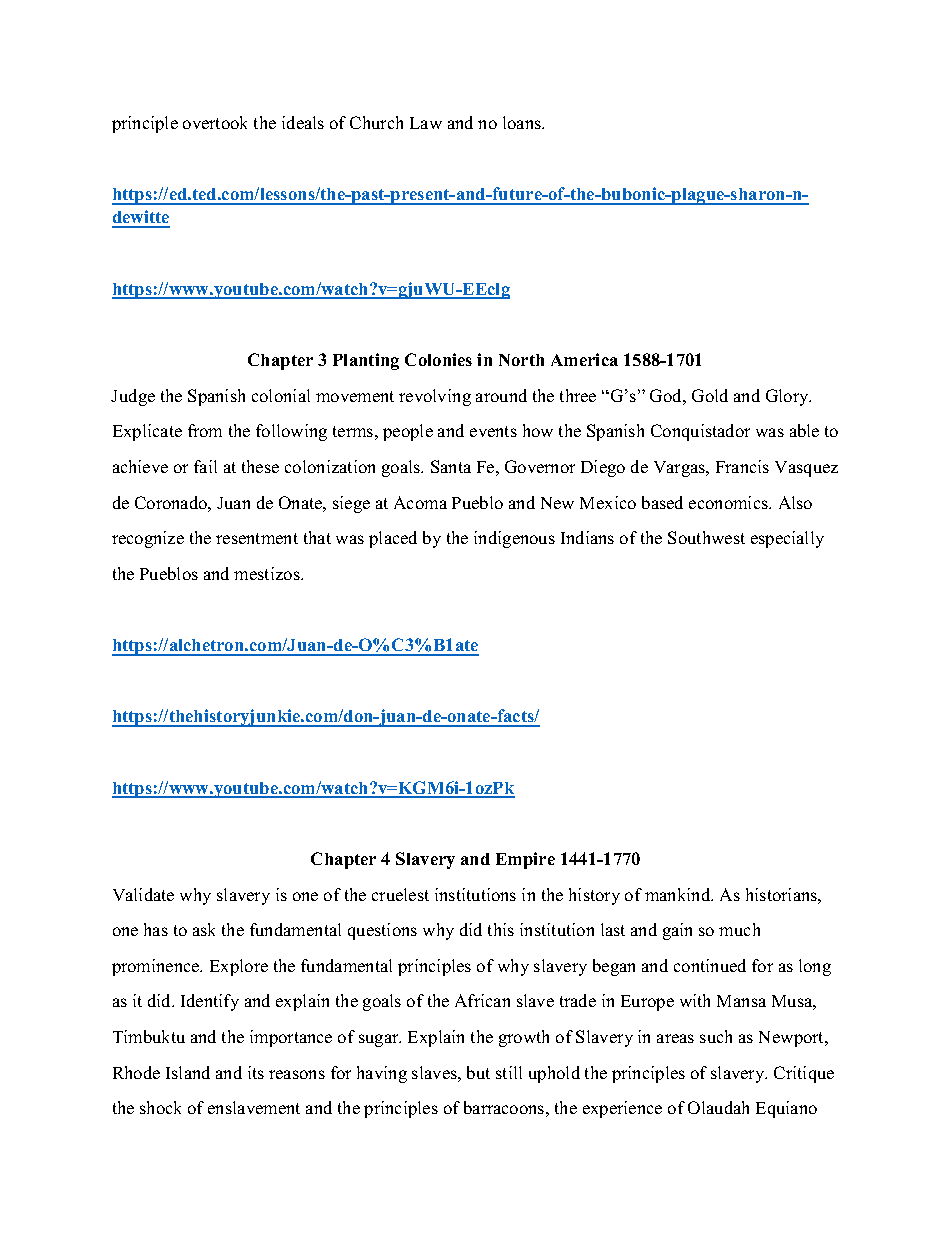 The width and height of the document is (952, 1233). Describe the element at coordinates (188, 1072) in the document. I see `Island` at that location.
